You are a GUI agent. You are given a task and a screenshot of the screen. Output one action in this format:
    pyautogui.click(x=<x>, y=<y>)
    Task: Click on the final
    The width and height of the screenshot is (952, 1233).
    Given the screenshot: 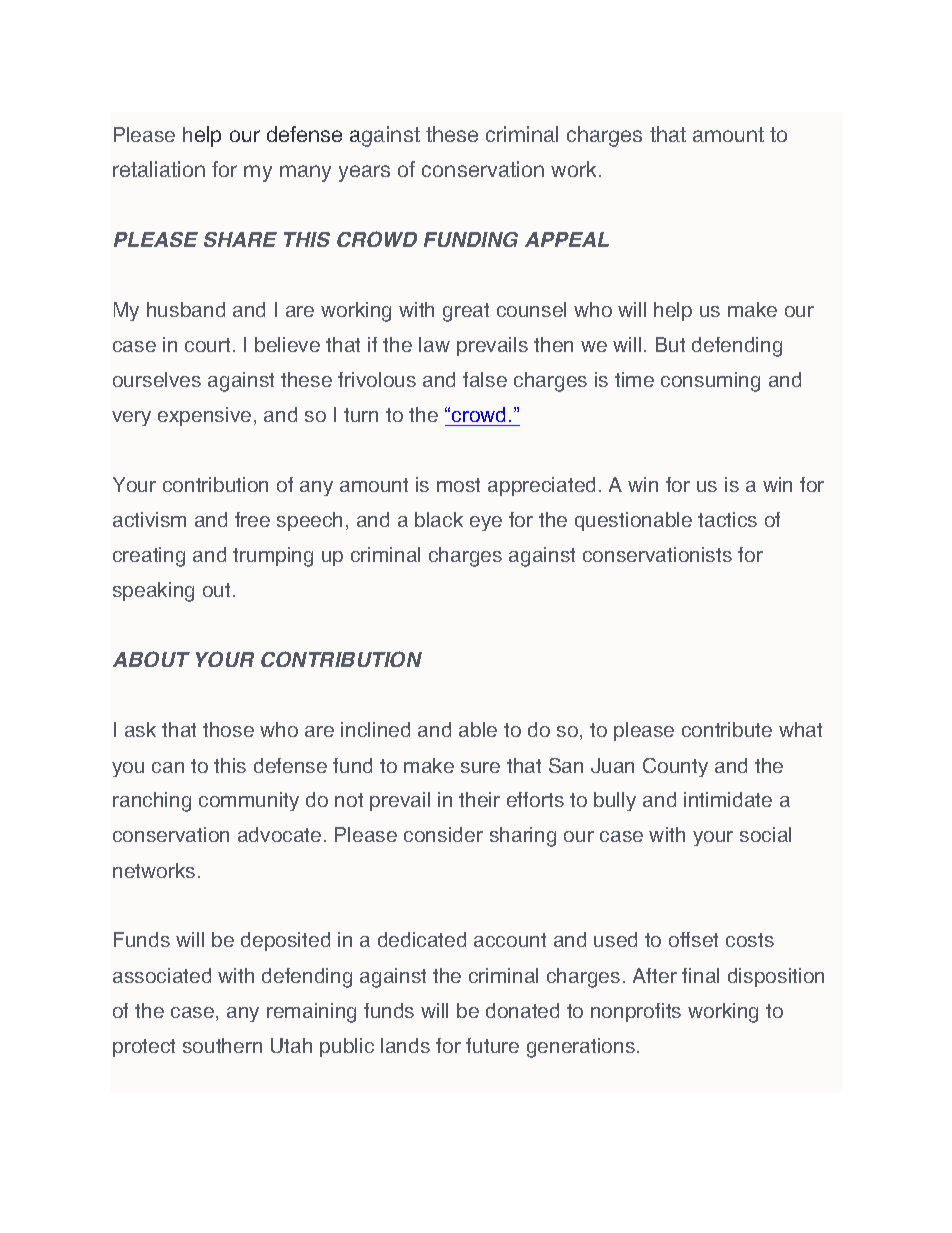 What is the action you would take?
    pyautogui.click(x=700, y=975)
